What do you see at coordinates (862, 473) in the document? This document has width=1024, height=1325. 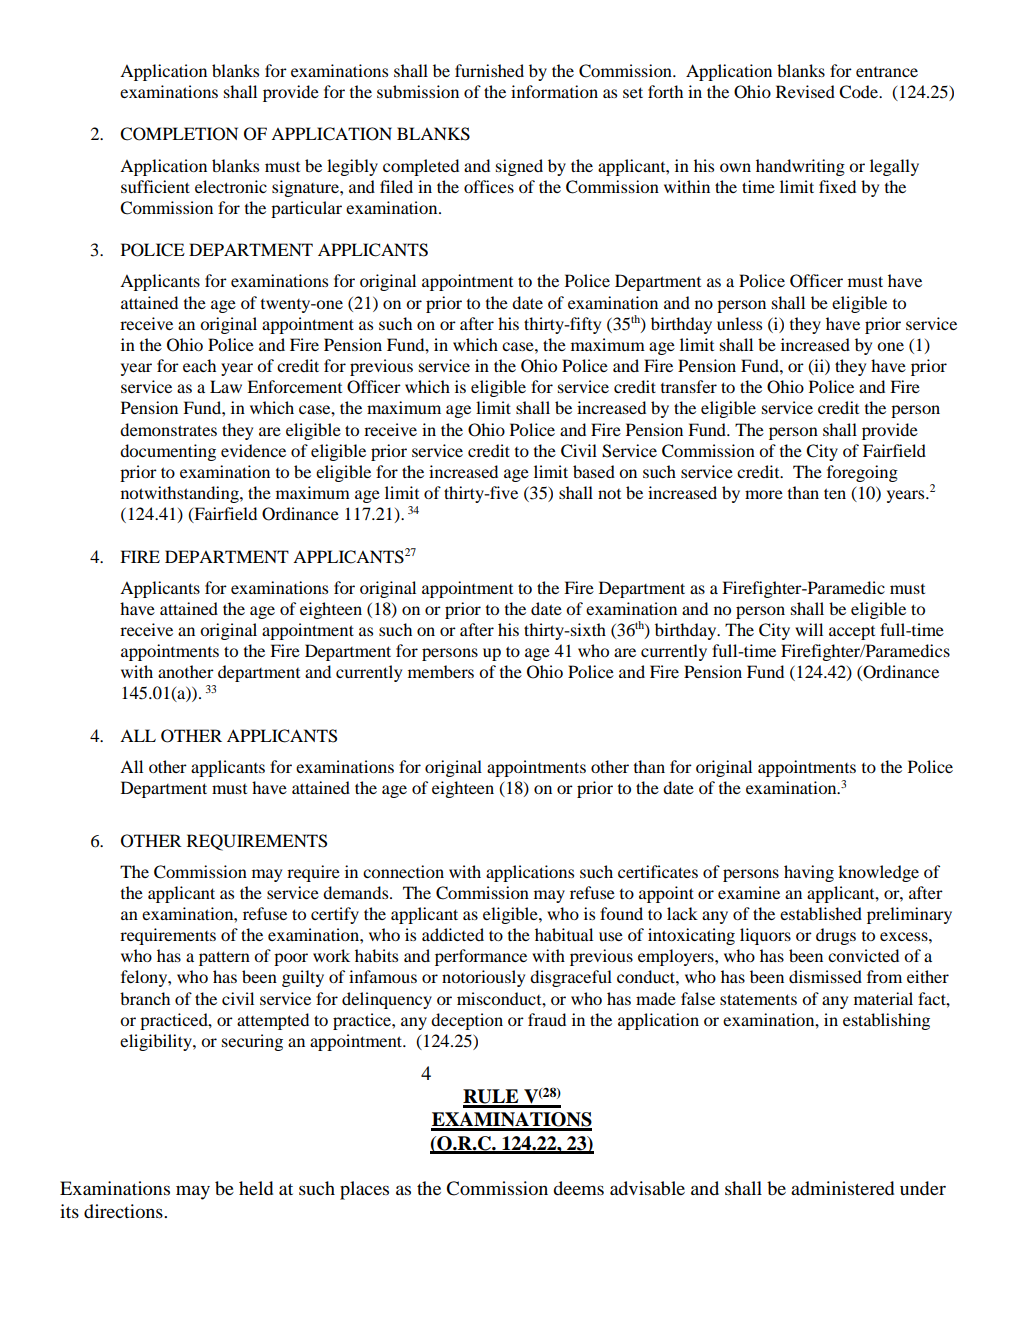 I see `foregoing` at bounding box center [862, 473].
